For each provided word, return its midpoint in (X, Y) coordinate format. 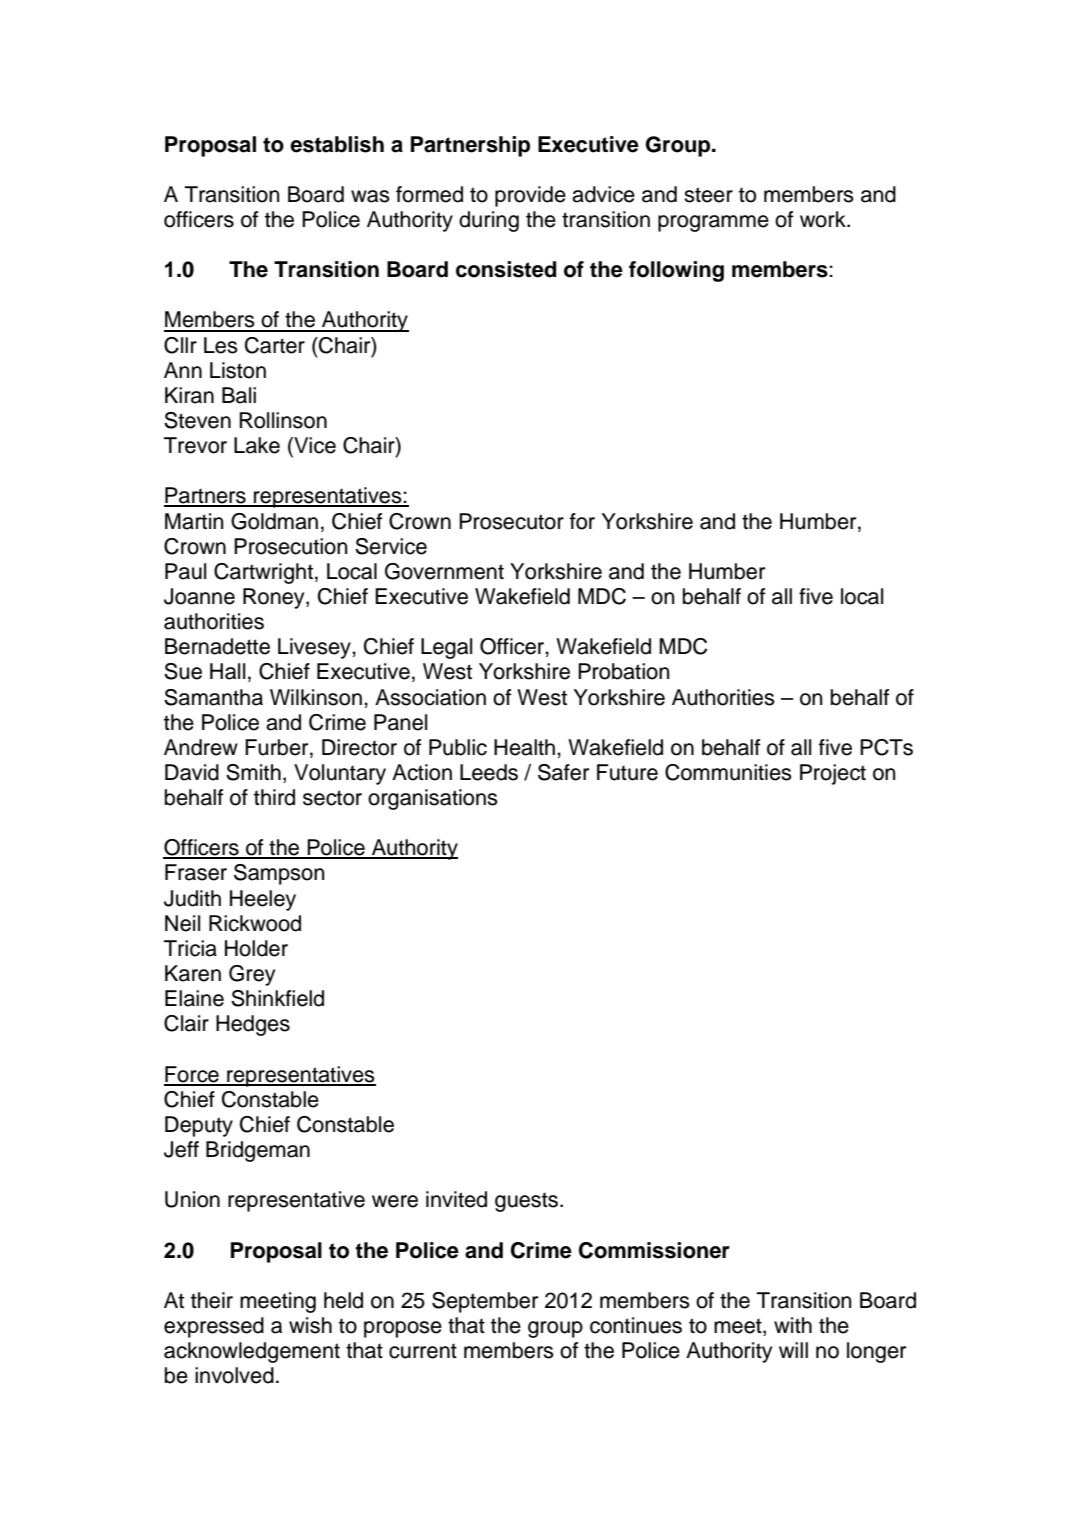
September (485, 1302)
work (824, 219)
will (793, 1350)
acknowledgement (252, 1352)
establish (337, 144)
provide (530, 196)
